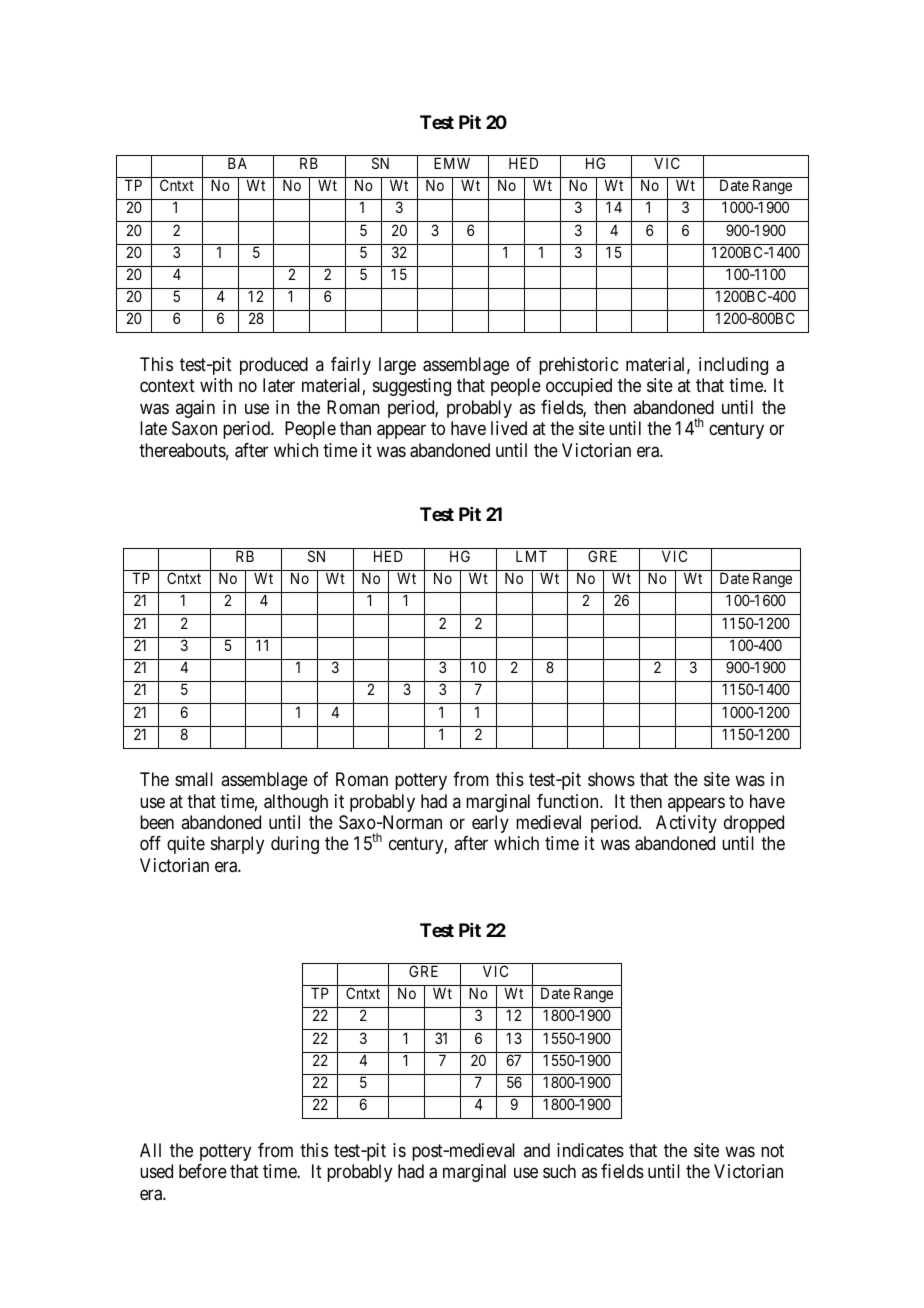 Image resolution: width=924 pixels, height=1308 pixels. Describe the element at coordinates (452, 163) in the screenshot. I see `EMW` at that location.
